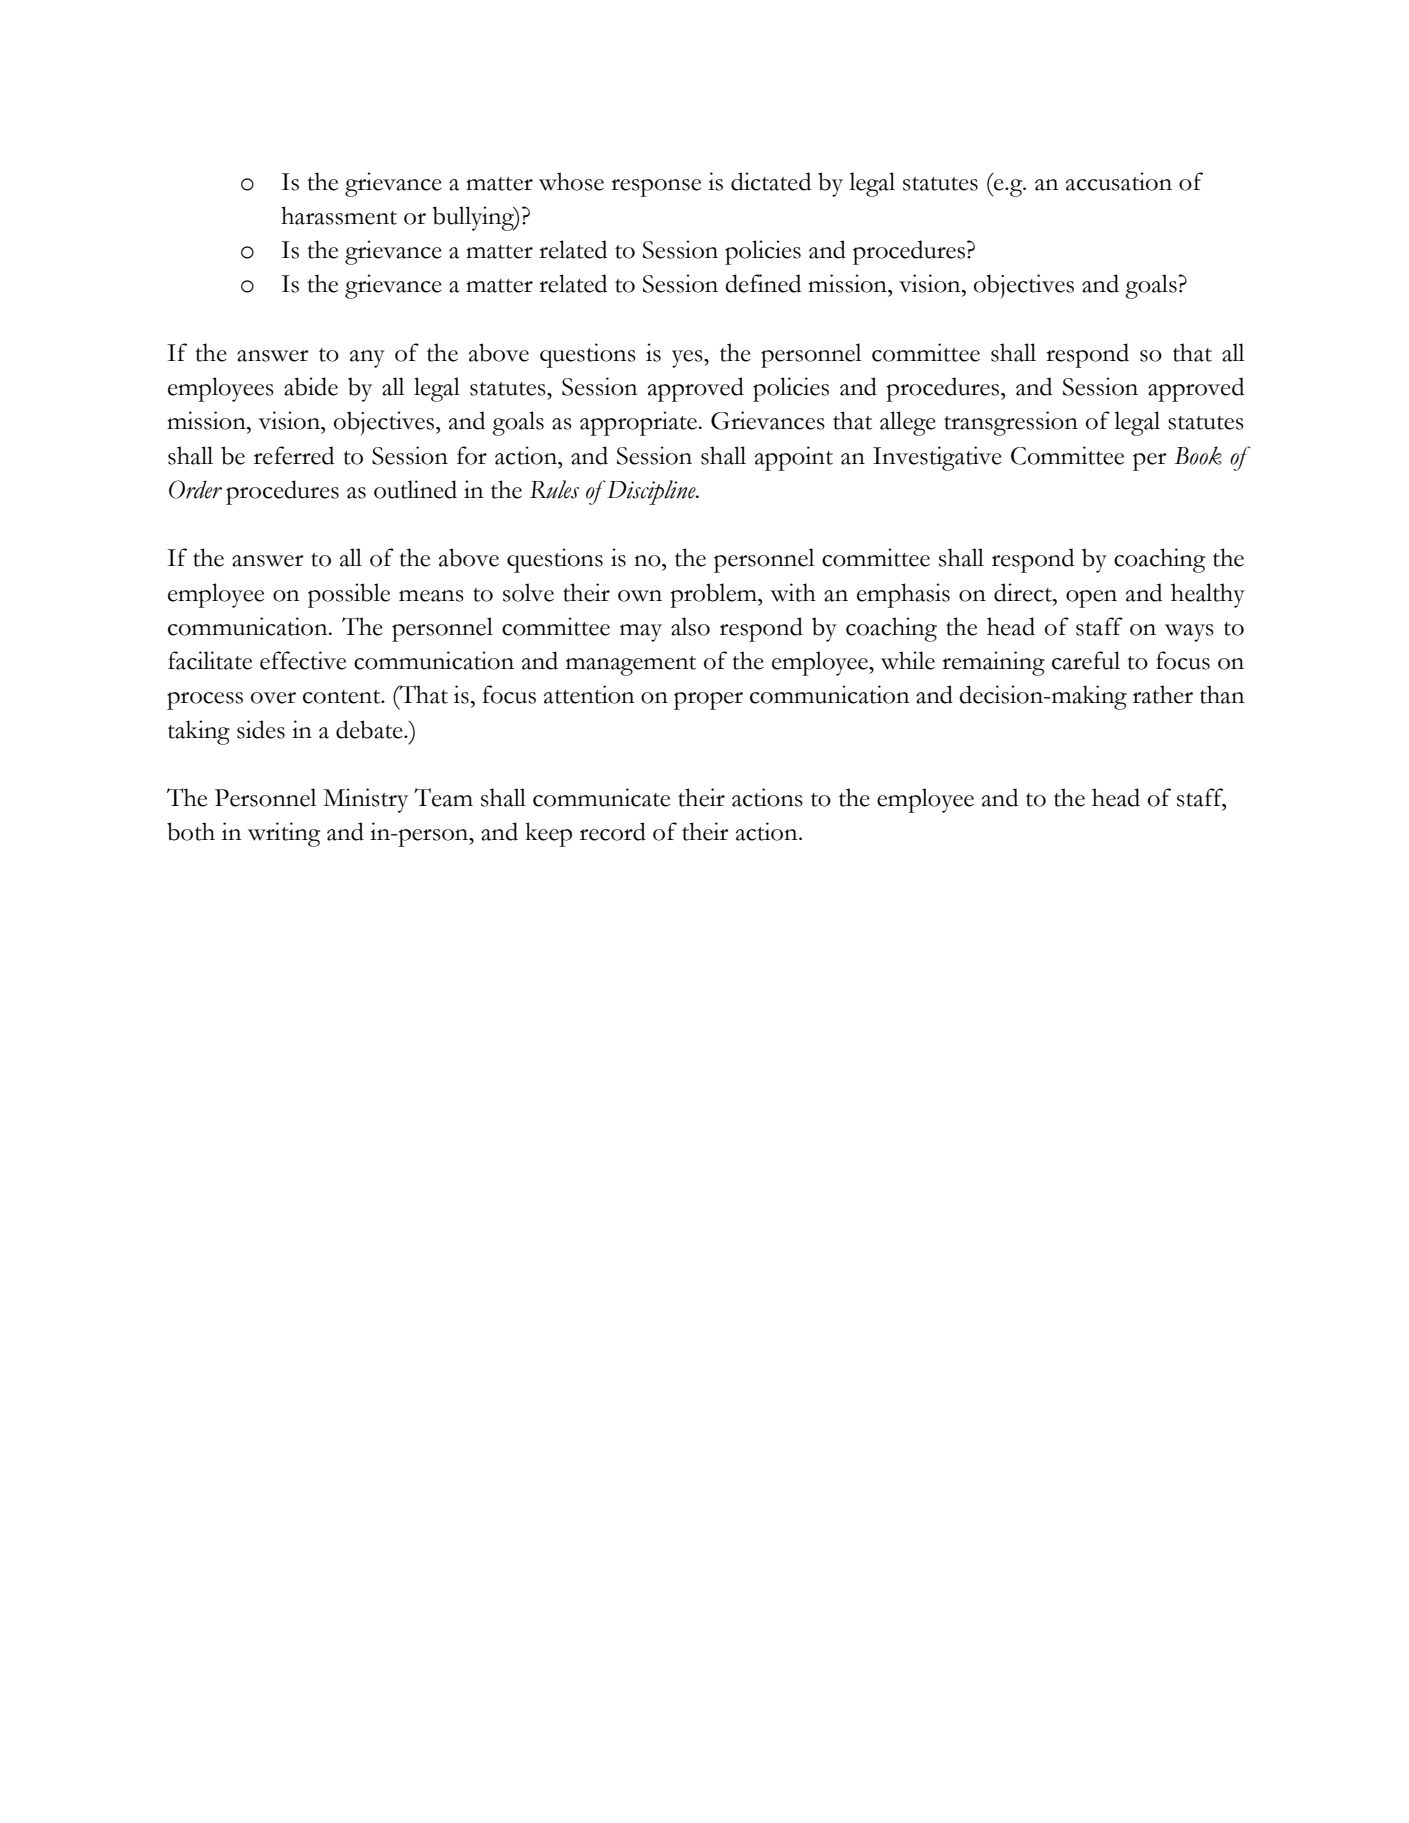  I want to click on Ministry, so click(365, 800).
